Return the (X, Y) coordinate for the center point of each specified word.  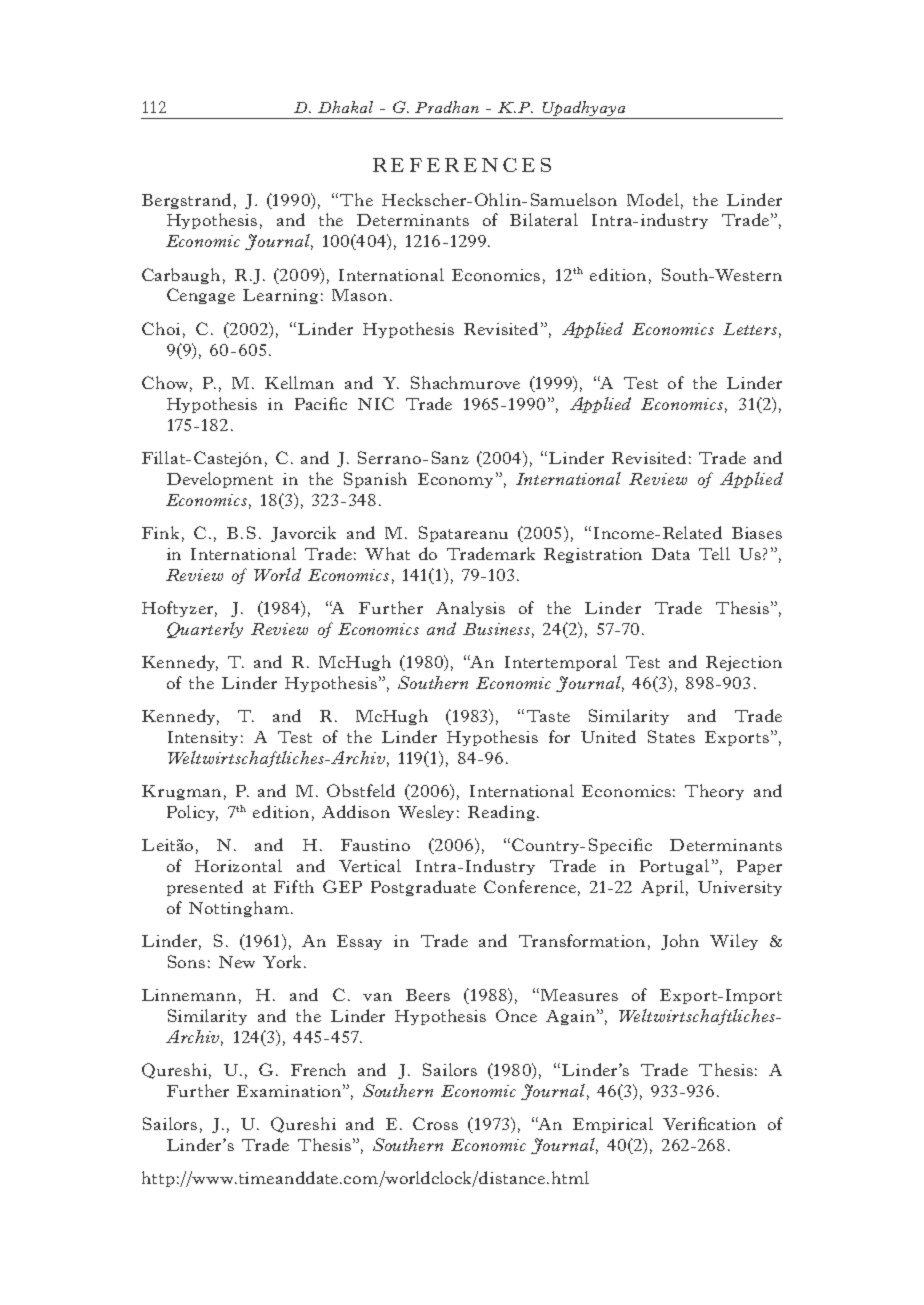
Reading (503, 813)
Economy (455, 480)
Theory (714, 792)
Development (220, 480)
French (318, 1069)
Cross (435, 1123)
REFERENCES (462, 165)
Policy (192, 813)
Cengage (201, 296)
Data (671, 554)
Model (653, 199)
